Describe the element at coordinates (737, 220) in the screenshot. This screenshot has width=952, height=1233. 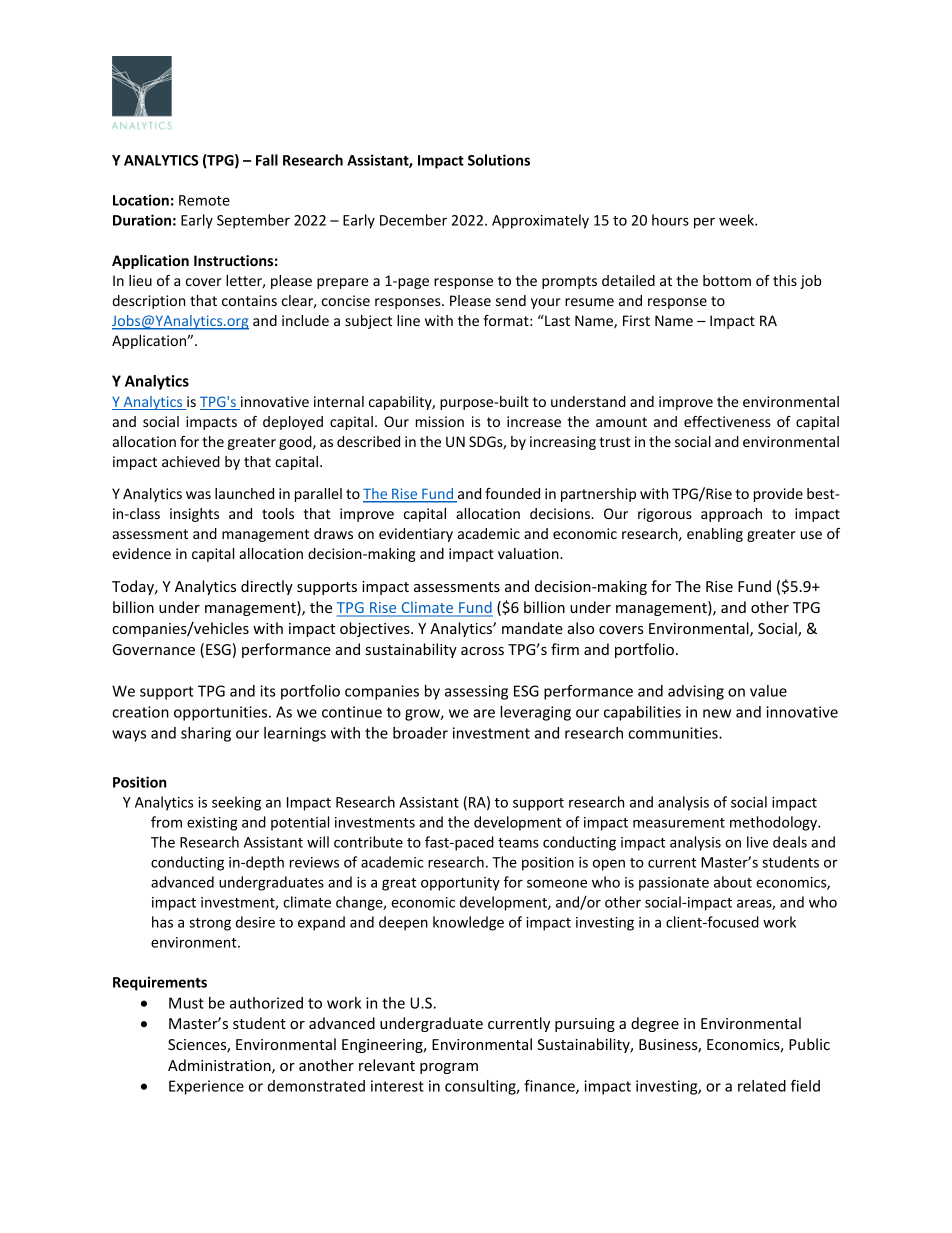
I see `week` at that location.
